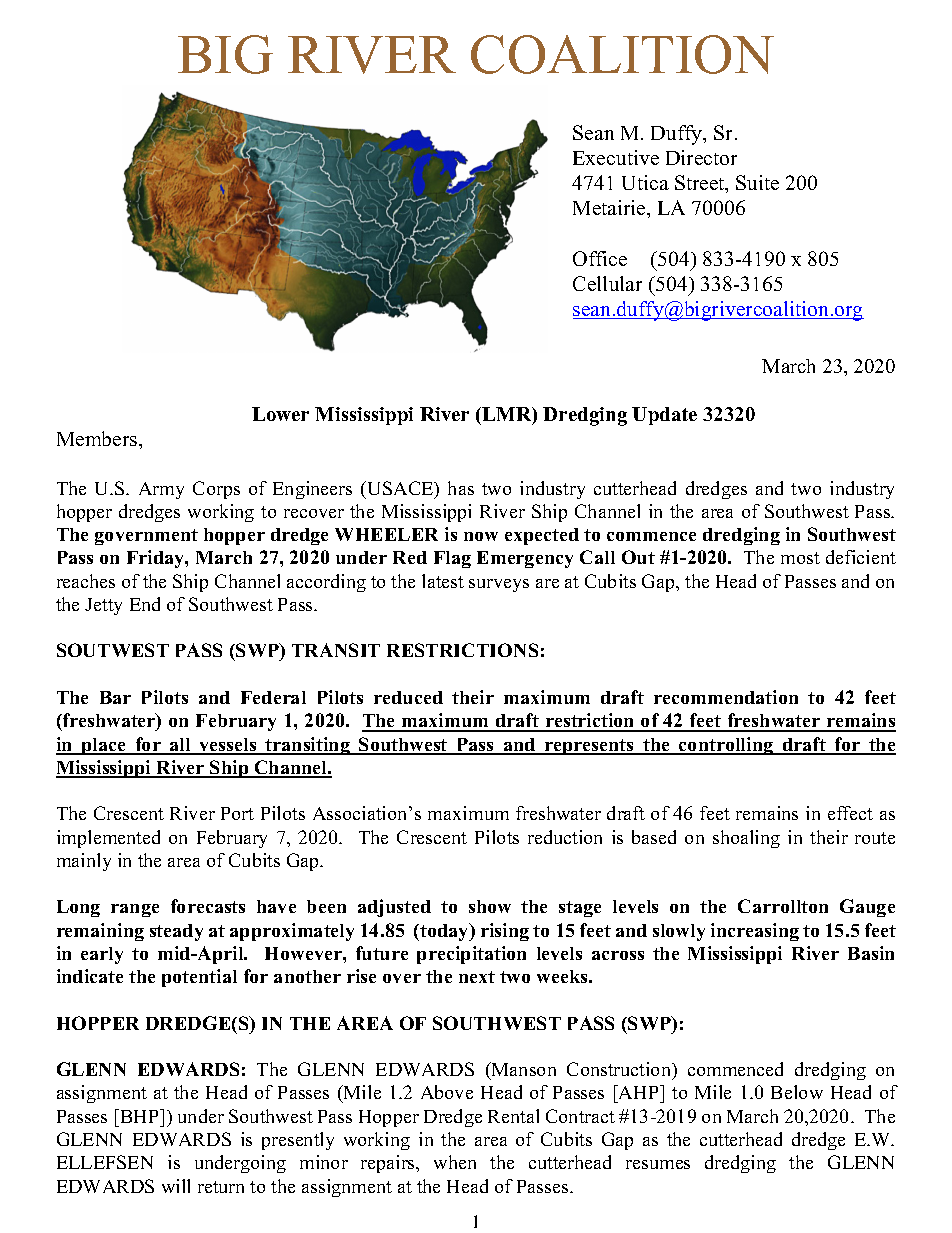 The image size is (952, 1233). I want to click on recommendation, so click(726, 697).
